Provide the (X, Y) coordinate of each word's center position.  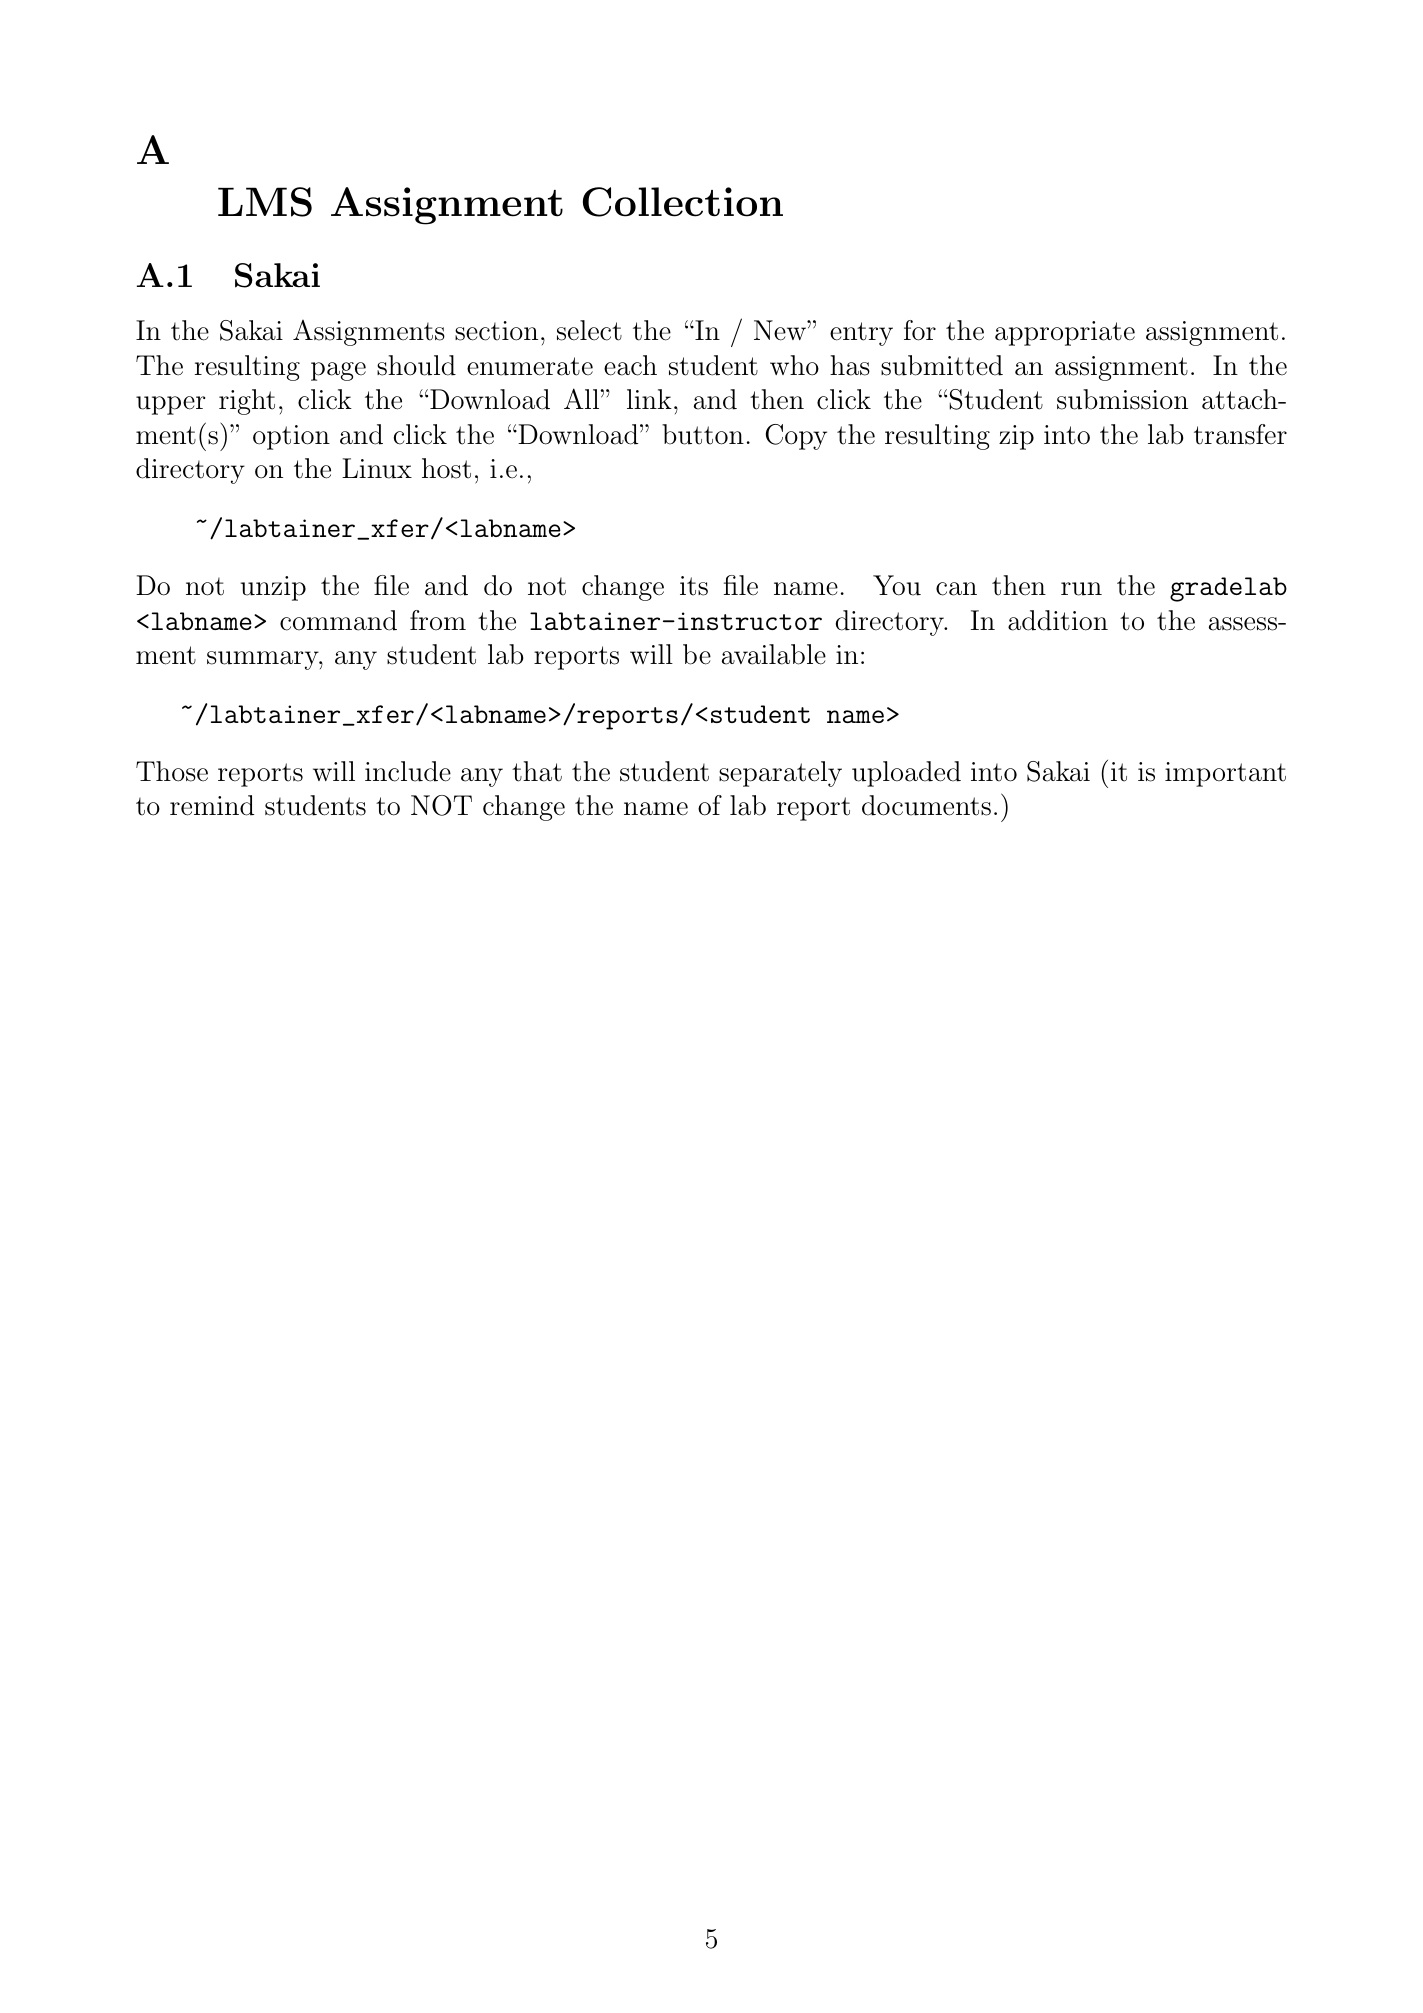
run (1081, 589)
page (338, 371)
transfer (1240, 434)
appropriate (1065, 333)
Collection (683, 202)
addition (1058, 620)
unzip (273, 588)
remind (212, 805)
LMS (265, 202)
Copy (796, 437)
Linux (377, 468)
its (694, 586)
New (781, 330)
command (338, 620)
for (920, 330)
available (774, 654)
